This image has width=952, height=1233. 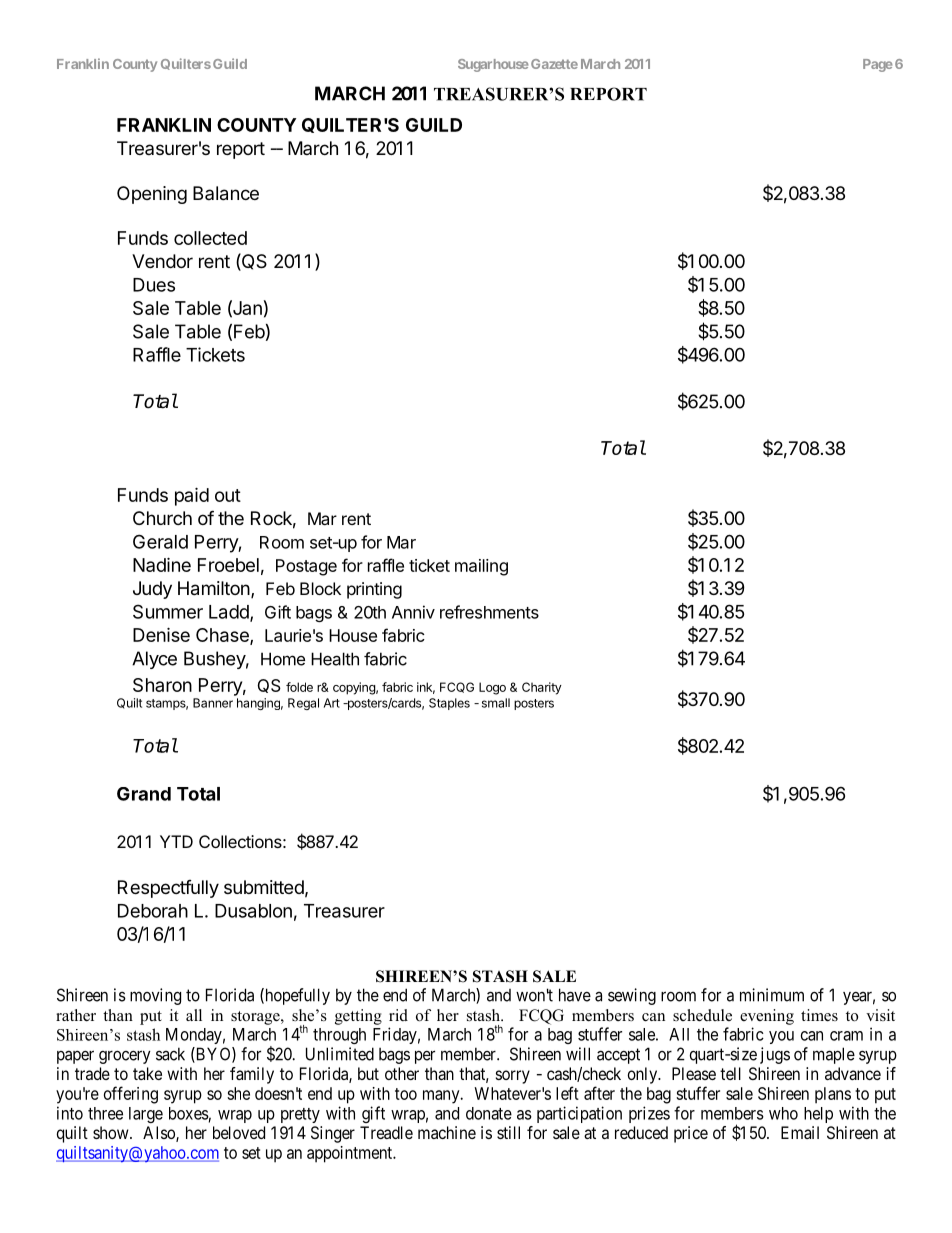 I want to click on Charity, so click(x=542, y=688).
